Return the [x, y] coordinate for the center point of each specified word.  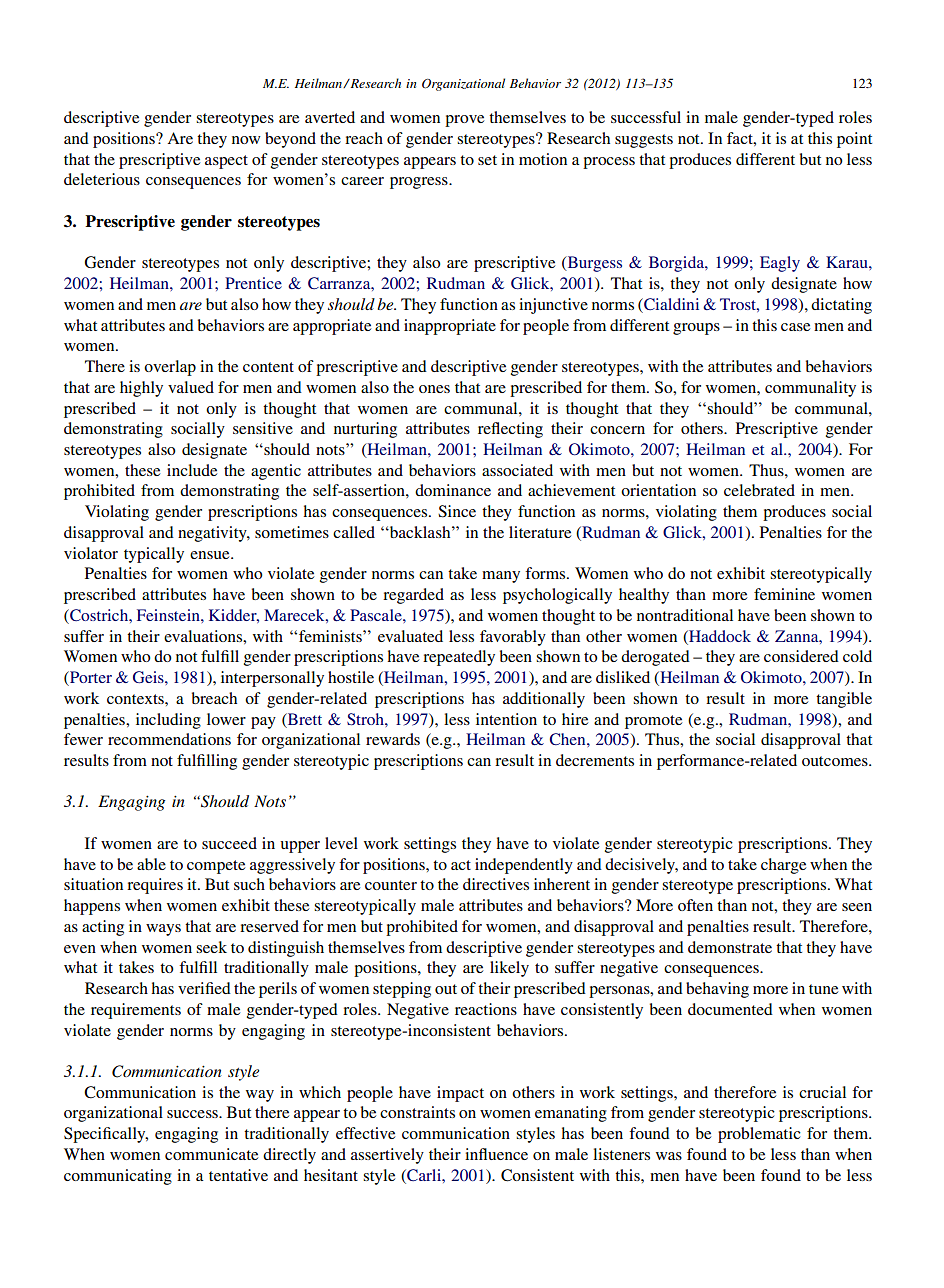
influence [496, 1154]
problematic [759, 1135]
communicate [211, 1154]
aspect [226, 162]
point [854, 140]
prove [464, 121]
